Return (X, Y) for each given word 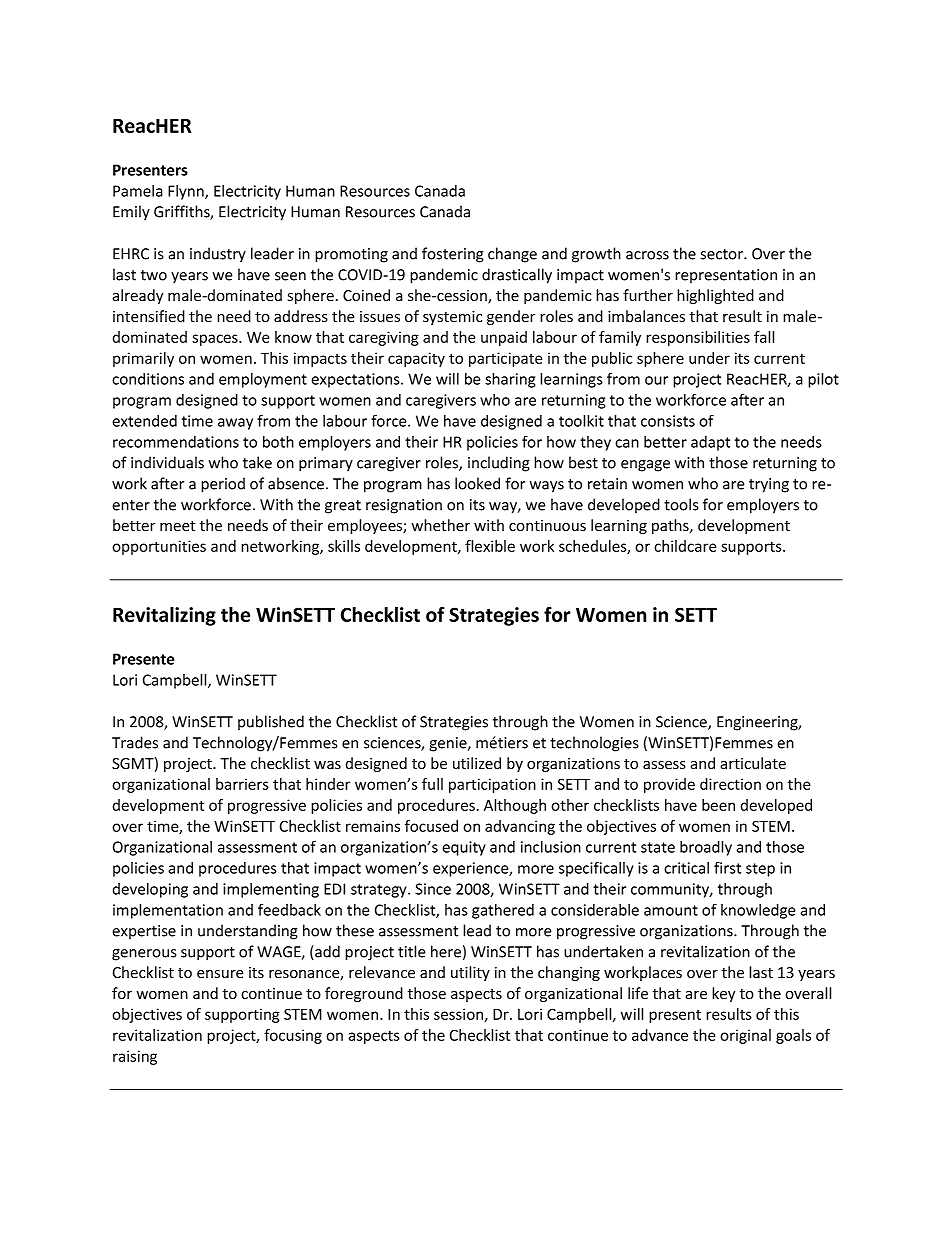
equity (464, 848)
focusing (293, 1036)
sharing (510, 380)
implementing (271, 890)
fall (764, 337)
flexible (490, 546)
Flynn (187, 192)
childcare (685, 546)
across (647, 255)
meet (177, 526)
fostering (453, 255)
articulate (753, 763)
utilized (477, 763)
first (727, 867)
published (271, 722)
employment (263, 380)
